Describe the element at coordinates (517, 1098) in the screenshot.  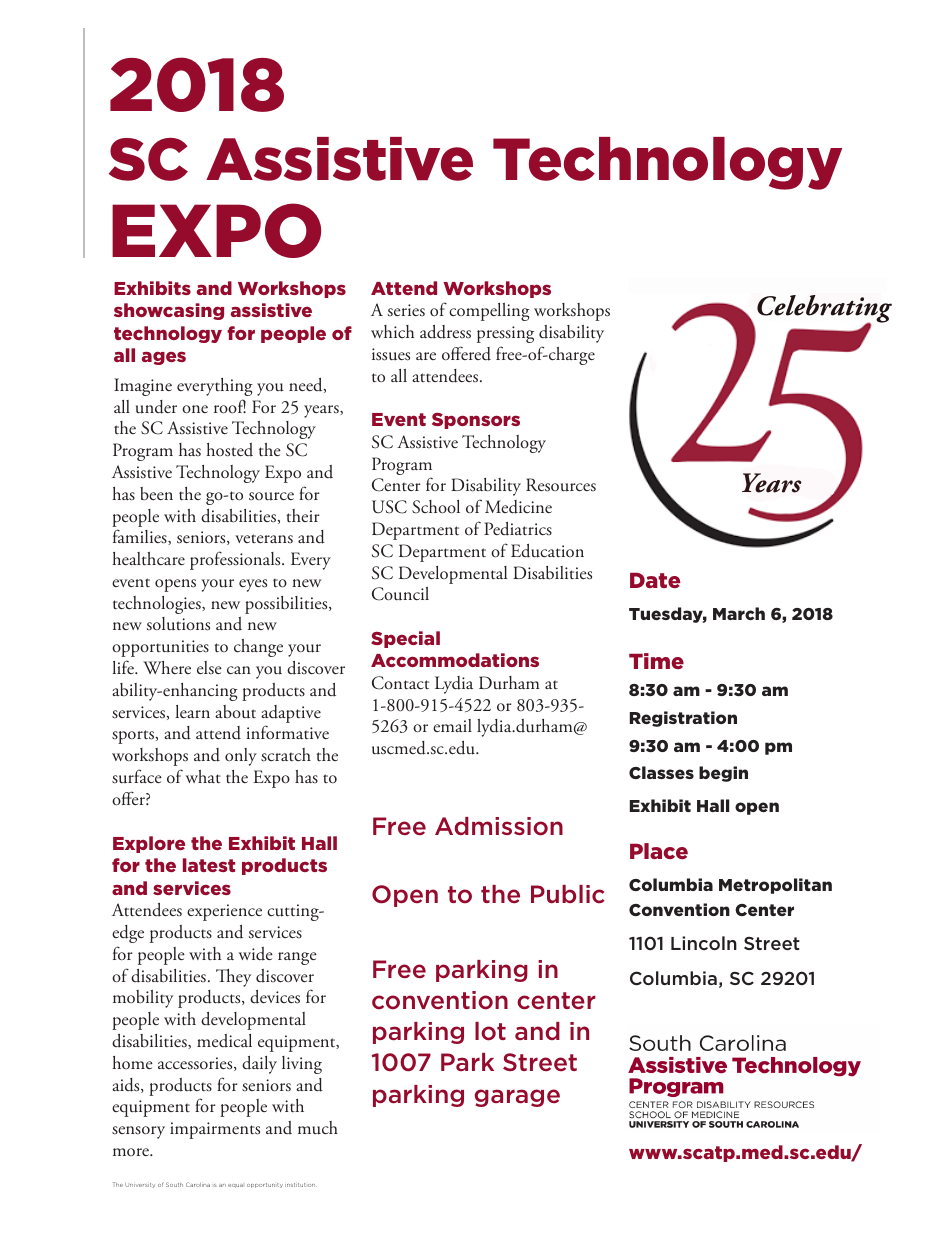
I see `garage` at that location.
